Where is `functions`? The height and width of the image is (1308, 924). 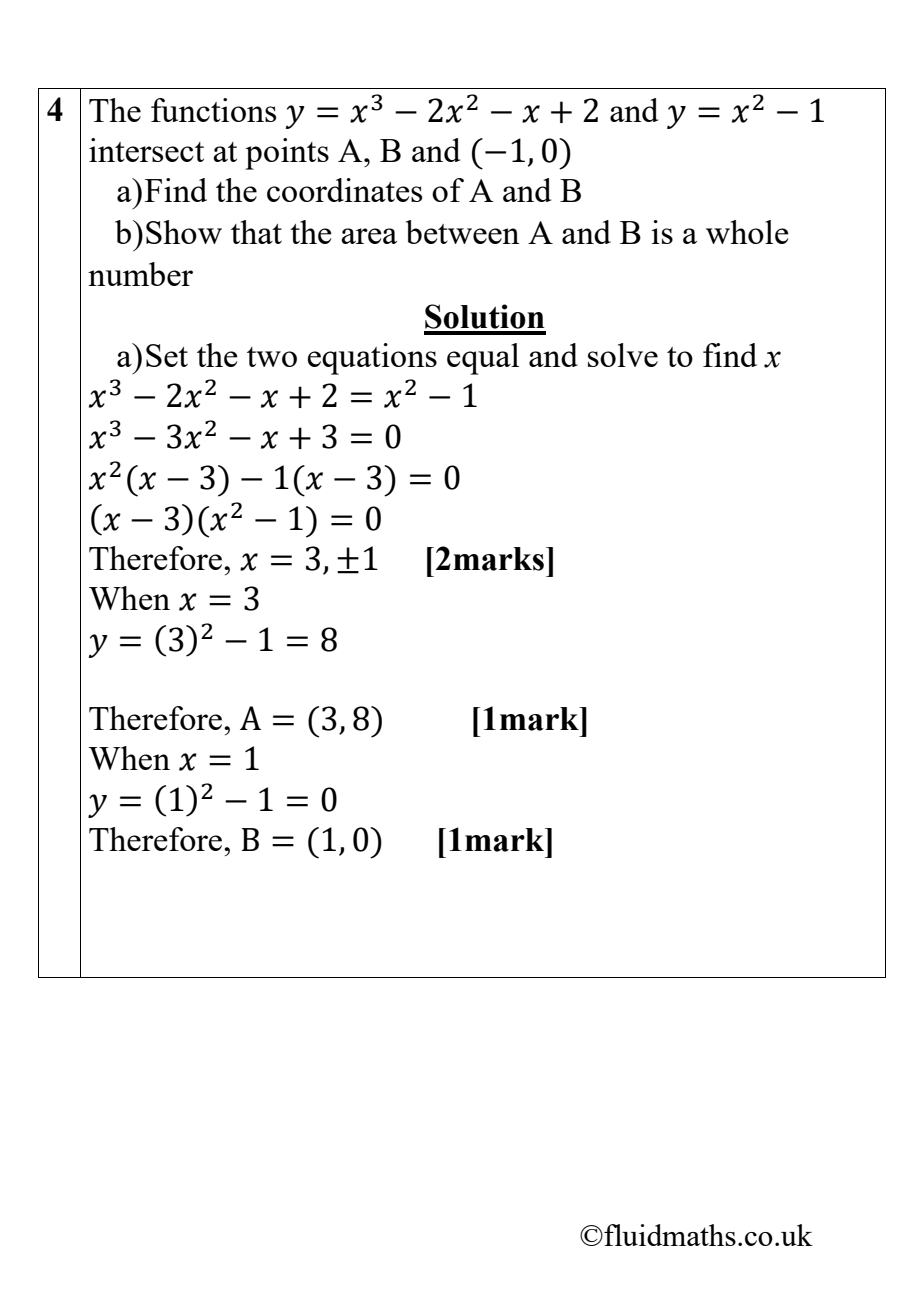 functions is located at coordinates (213, 110).
